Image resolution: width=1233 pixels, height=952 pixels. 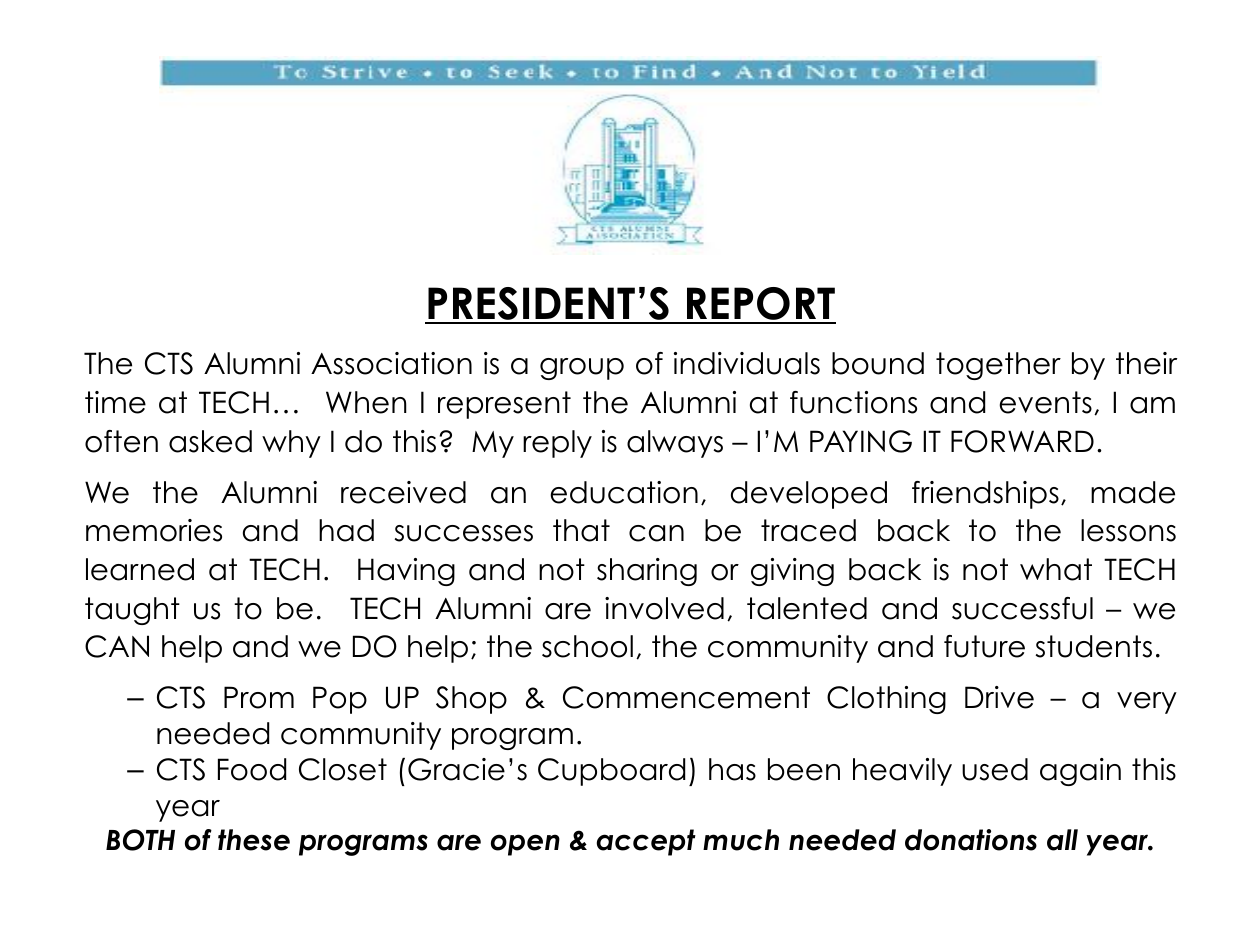 I want to click on these, so click(x=254, y=840).
